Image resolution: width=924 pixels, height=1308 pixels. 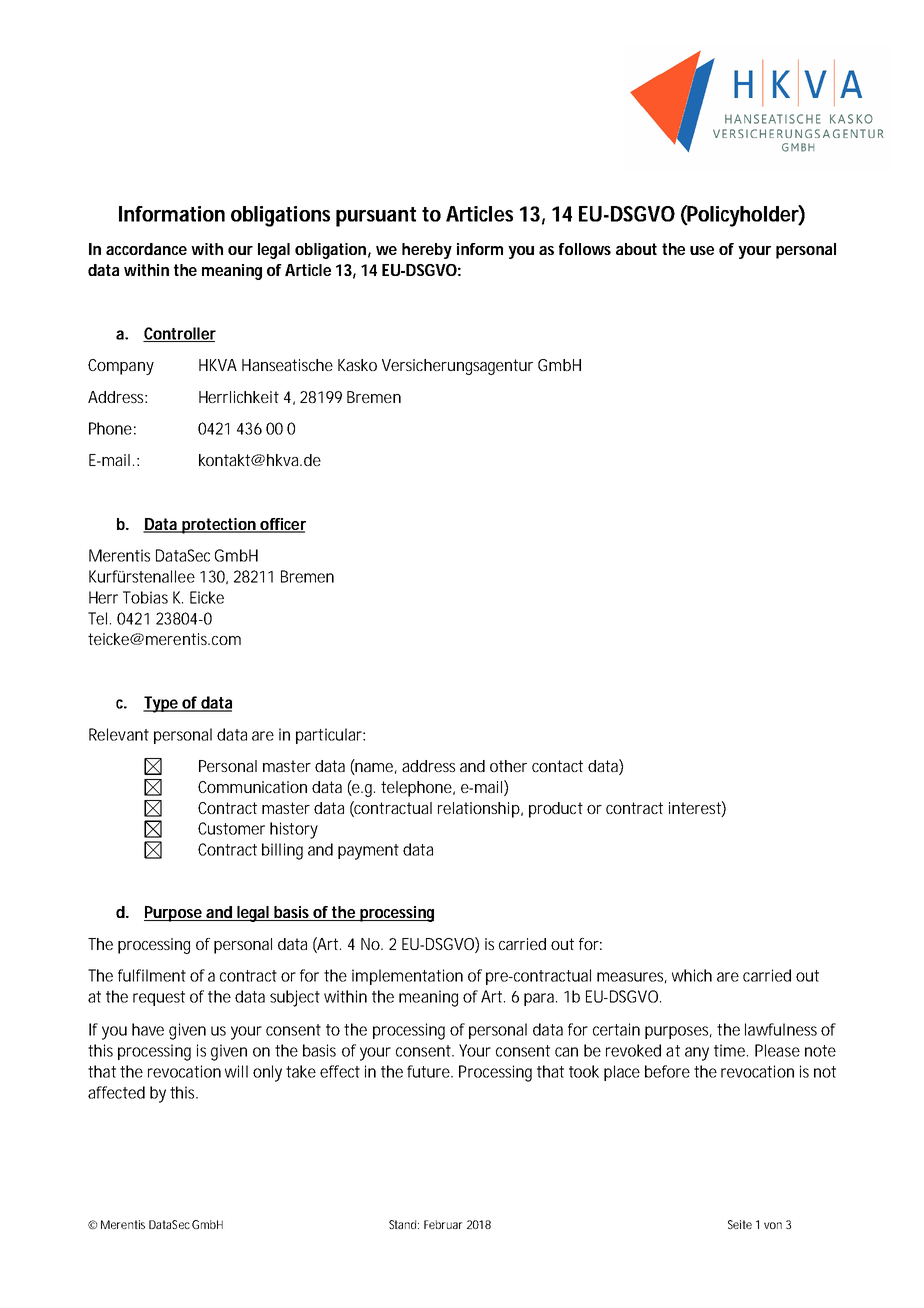 I want to click on officer, so click(x=282, y=525).
